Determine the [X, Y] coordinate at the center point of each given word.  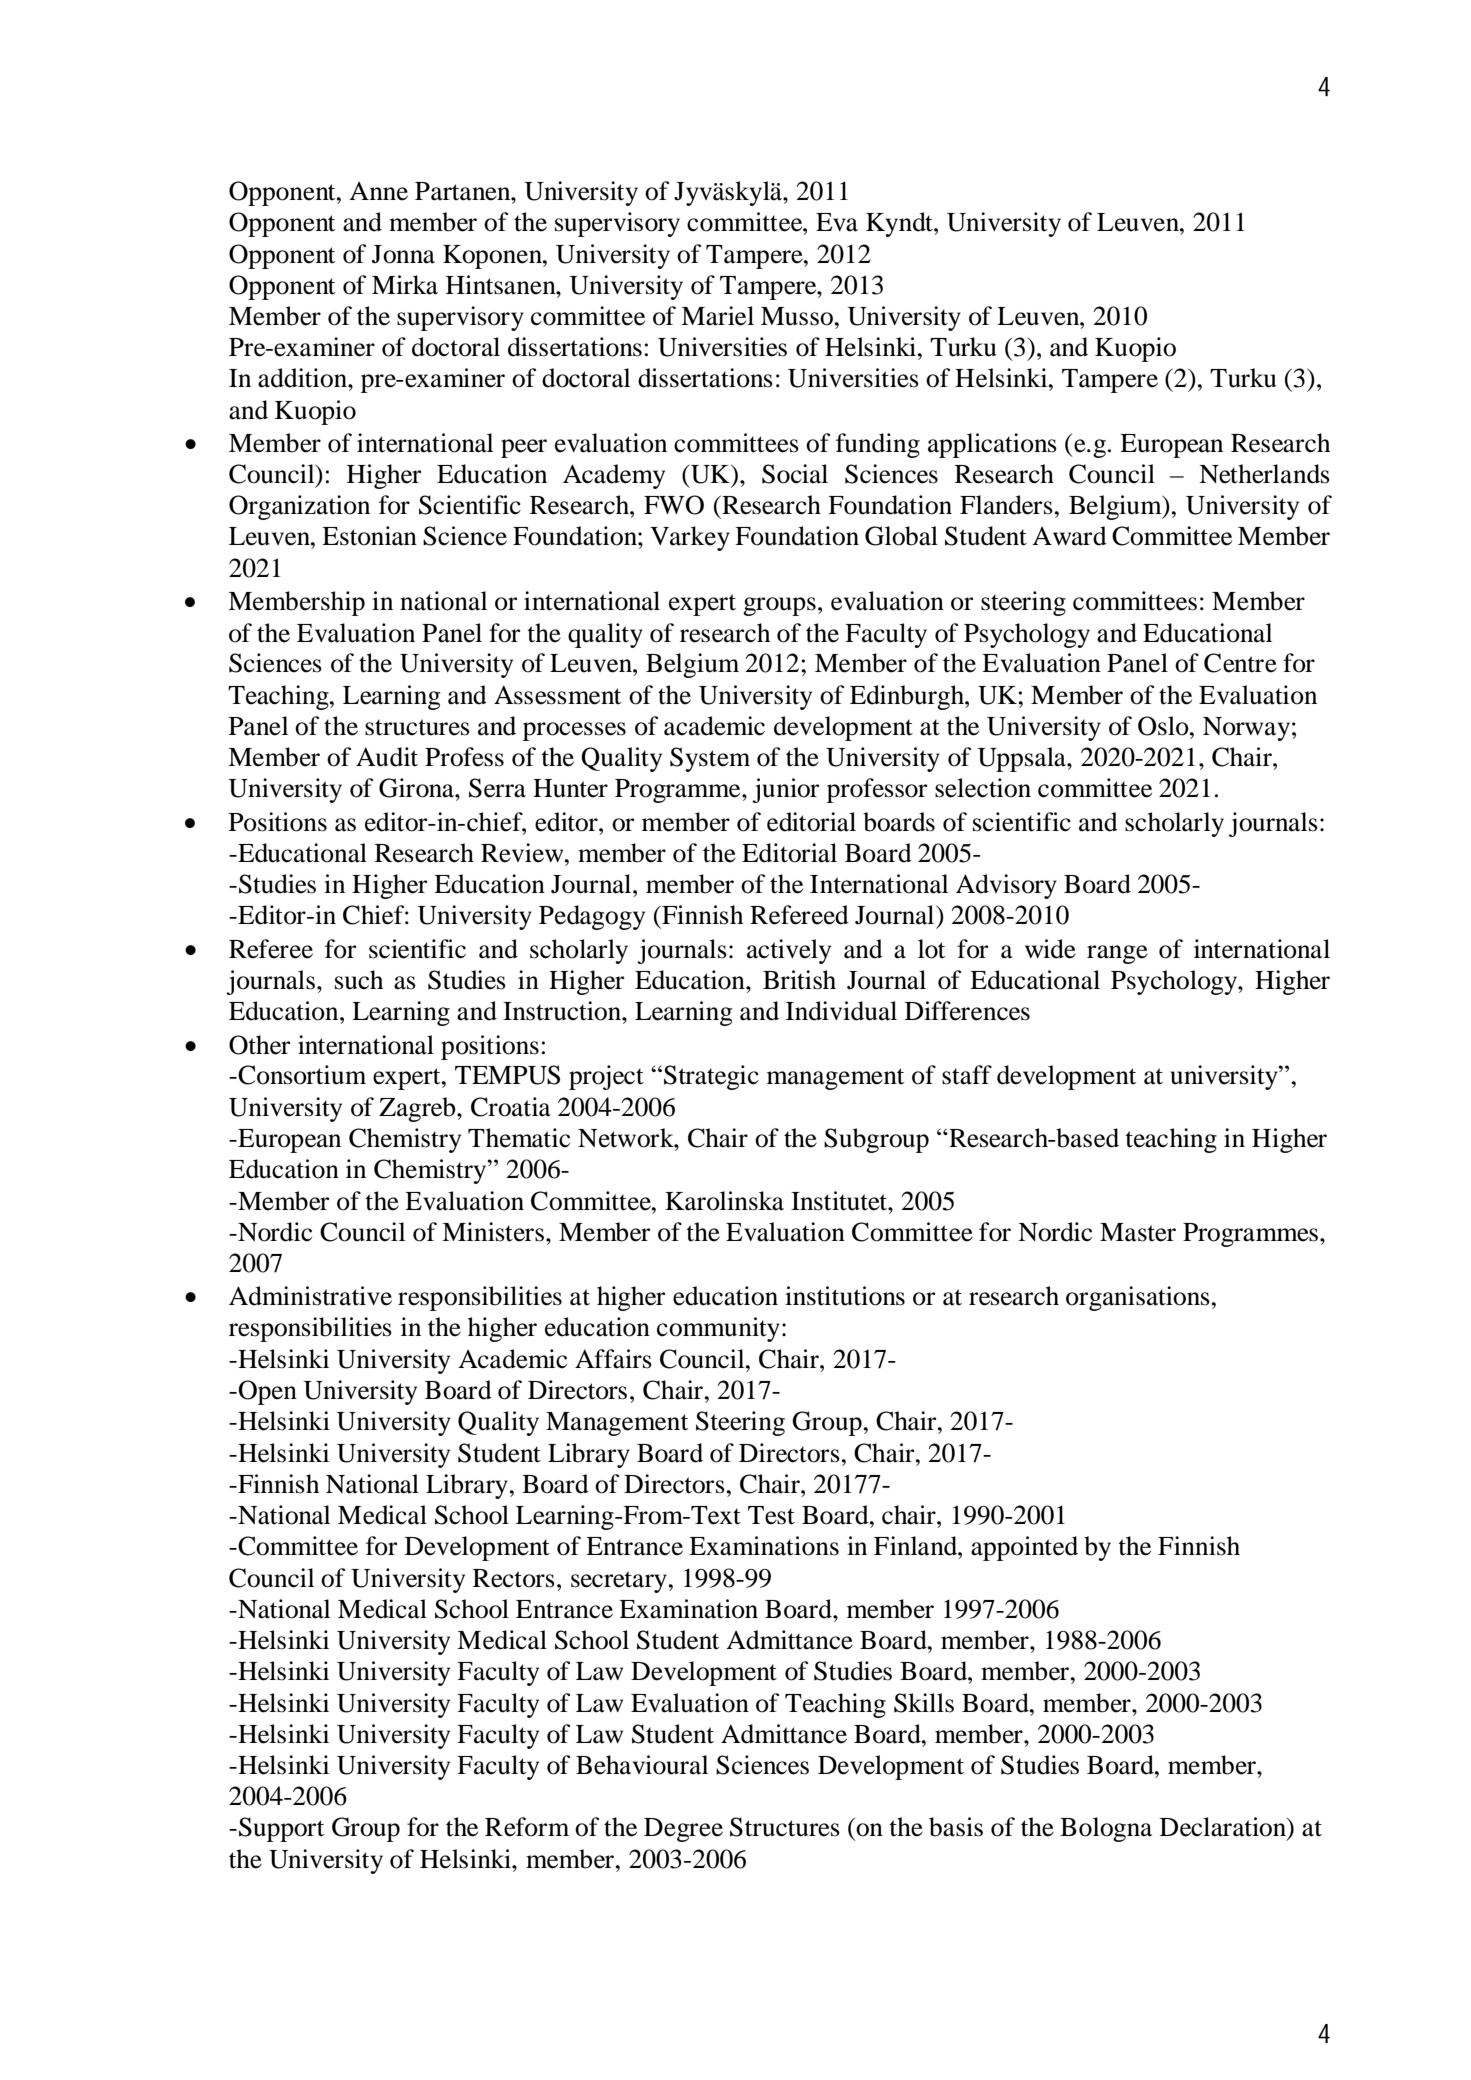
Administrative [310, 1296]
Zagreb [418, 1109]
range [1117, 954]
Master [1138, 1232]
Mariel [717, 316]
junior [785, 790]
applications [992, 445]
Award [1069, 536]
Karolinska [724, 1201]
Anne [378, 191]
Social [795, 474]
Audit [387, 757]
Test [771, 1515]
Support [281, 1829]
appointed [1024, 1548]
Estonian [369, 536]
